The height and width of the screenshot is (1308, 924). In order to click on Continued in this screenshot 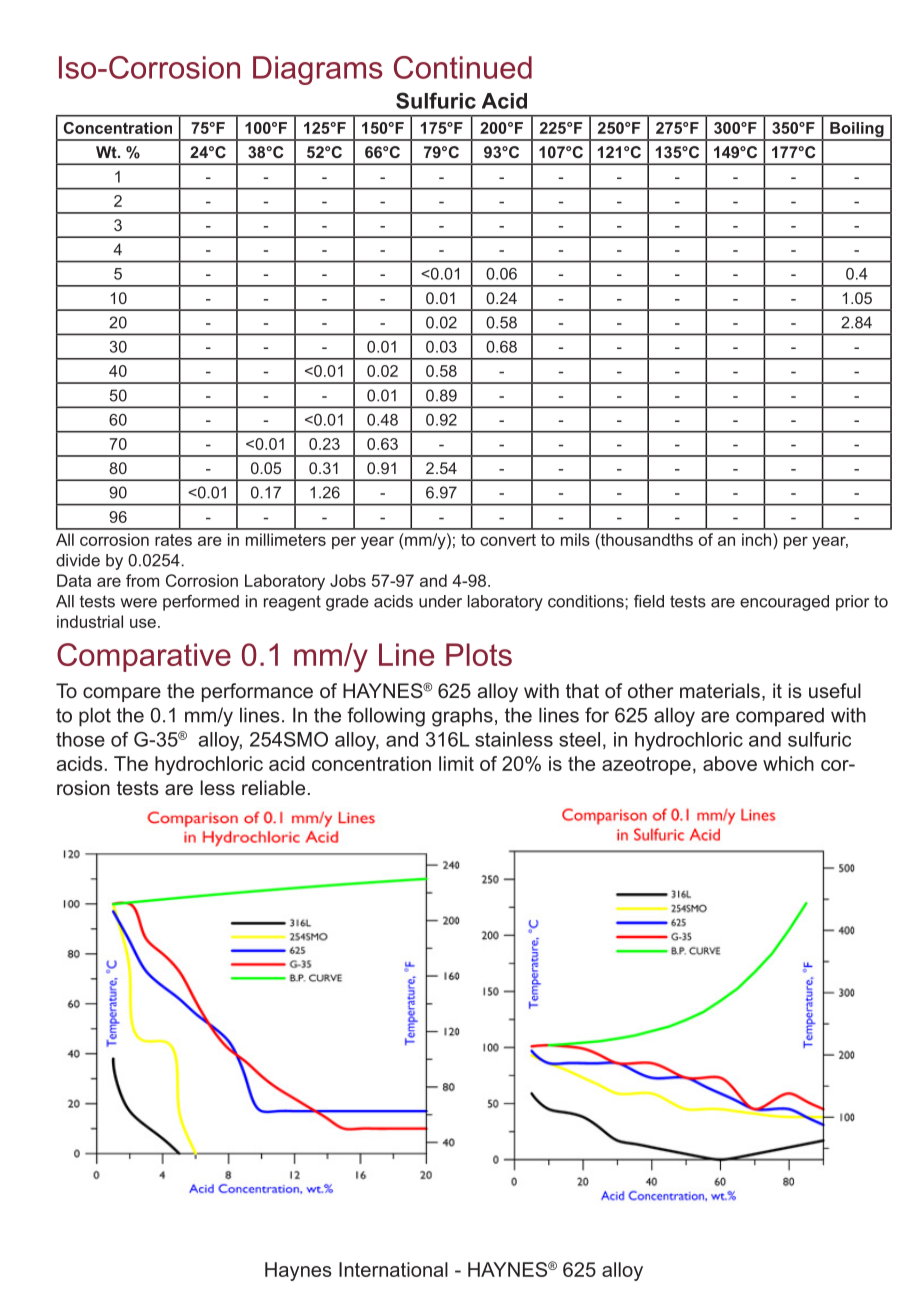, I will do `click(463, 67)`.
